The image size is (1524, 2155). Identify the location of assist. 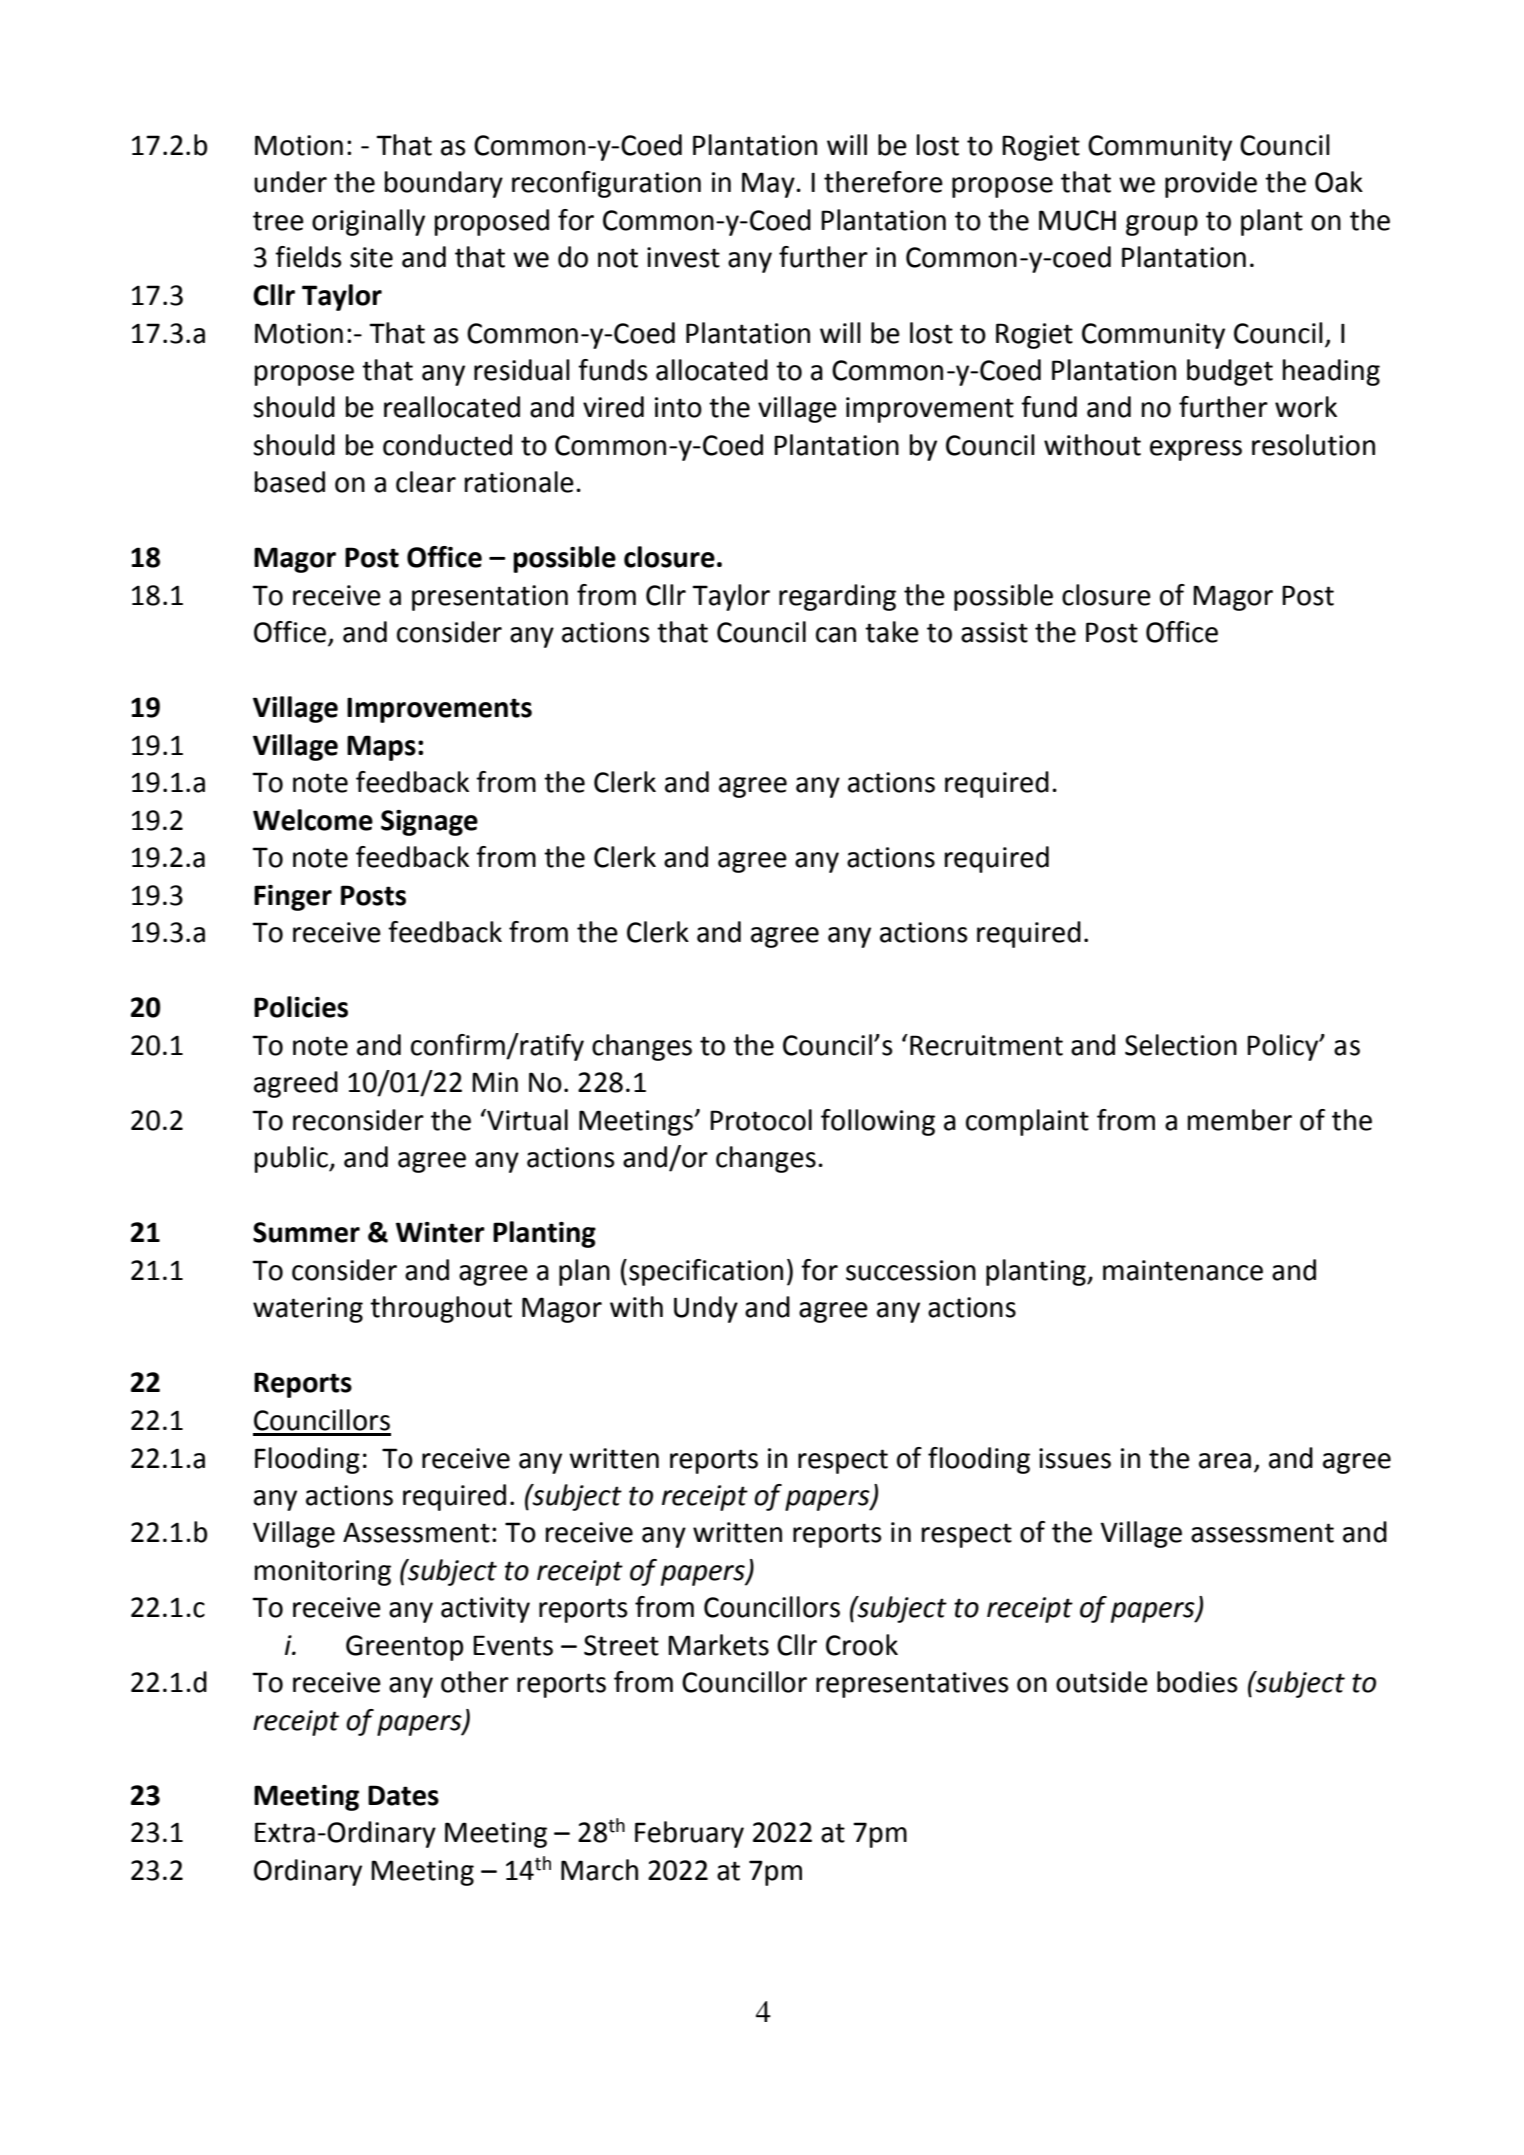
(994, 632).
